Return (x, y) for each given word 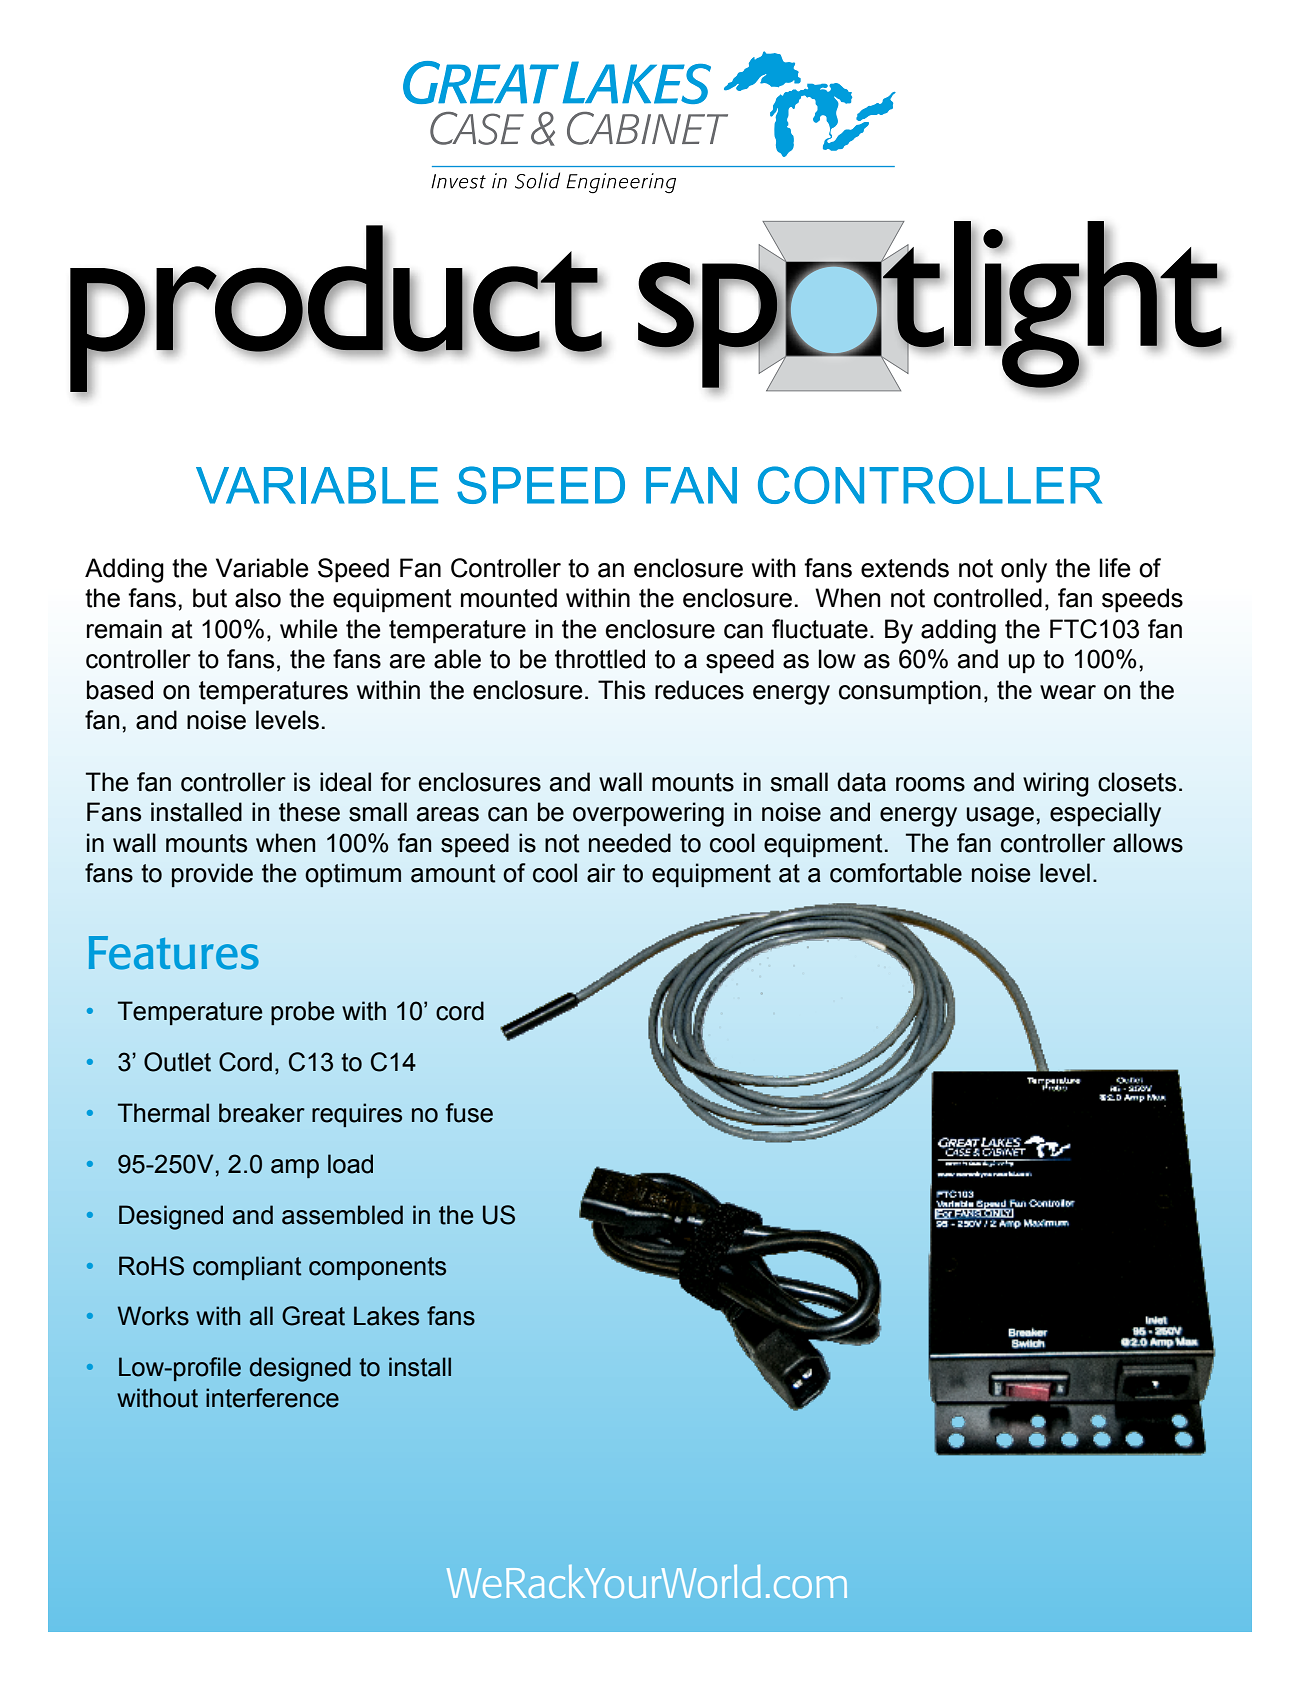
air (601, 873)
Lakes (386, 1316)
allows (1148, 843)
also (258, 598)
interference (272, 1398)
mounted (509, 598)
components (377, 1268)
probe (302, 1013)
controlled (988, 598)
